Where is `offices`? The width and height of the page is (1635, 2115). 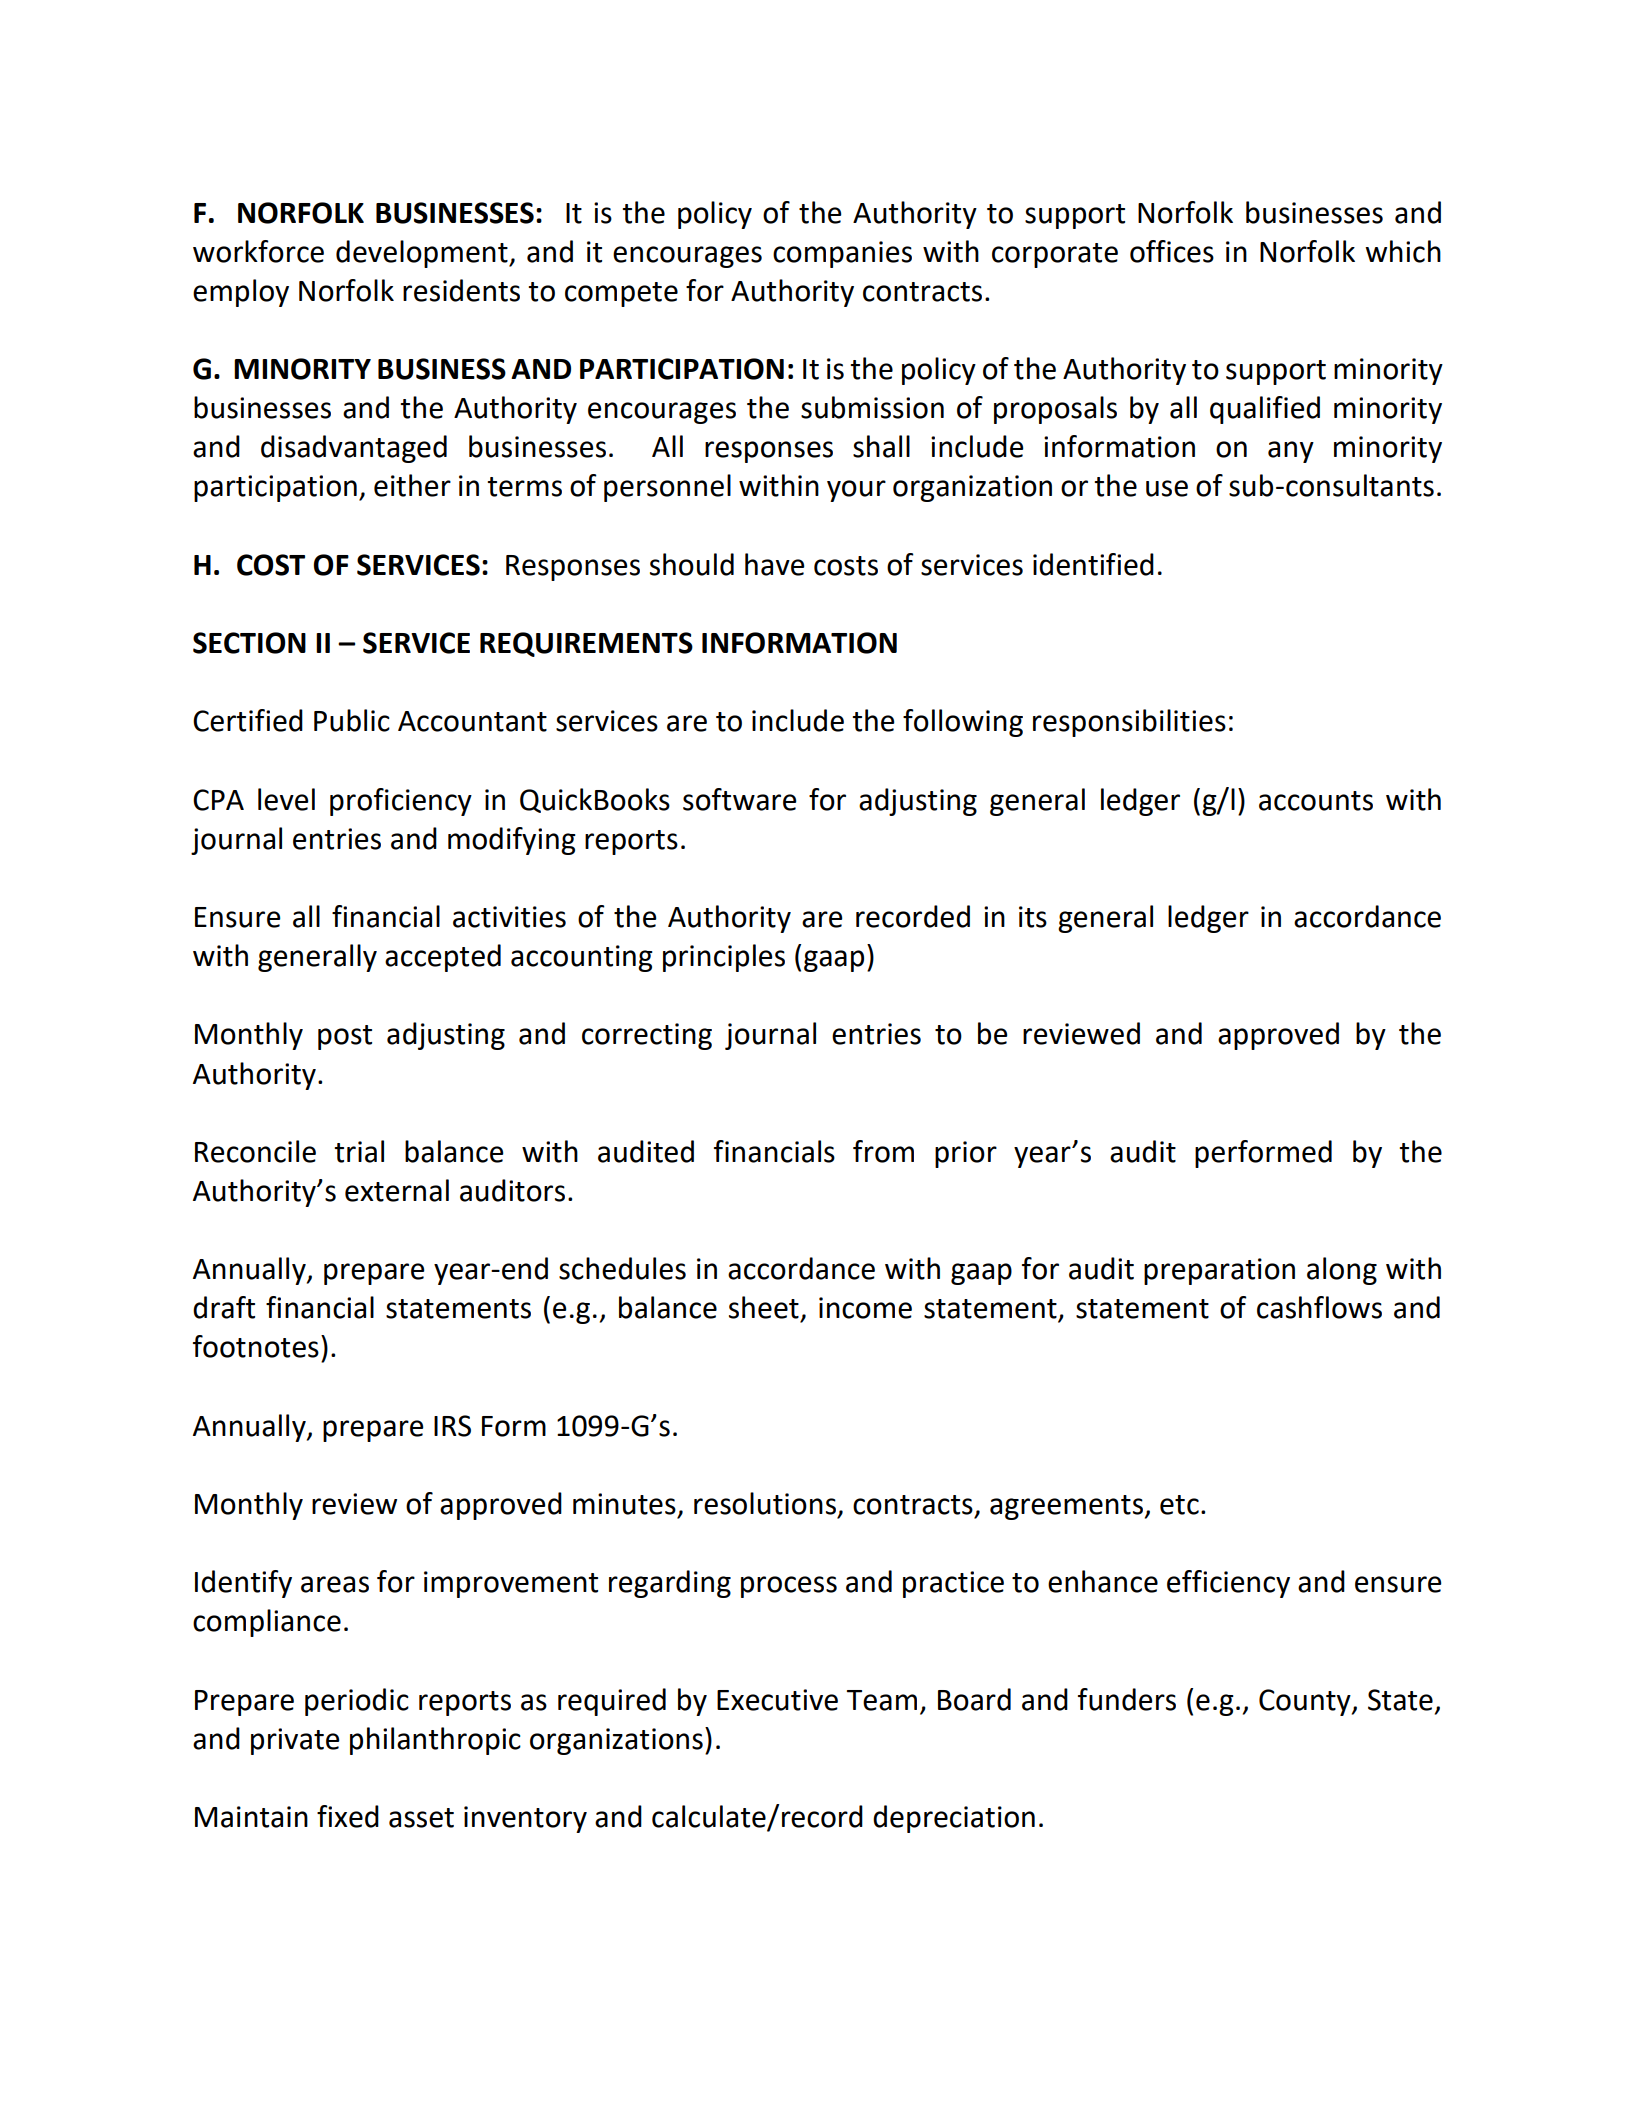 offices is located at coordinates (1172, 251).
